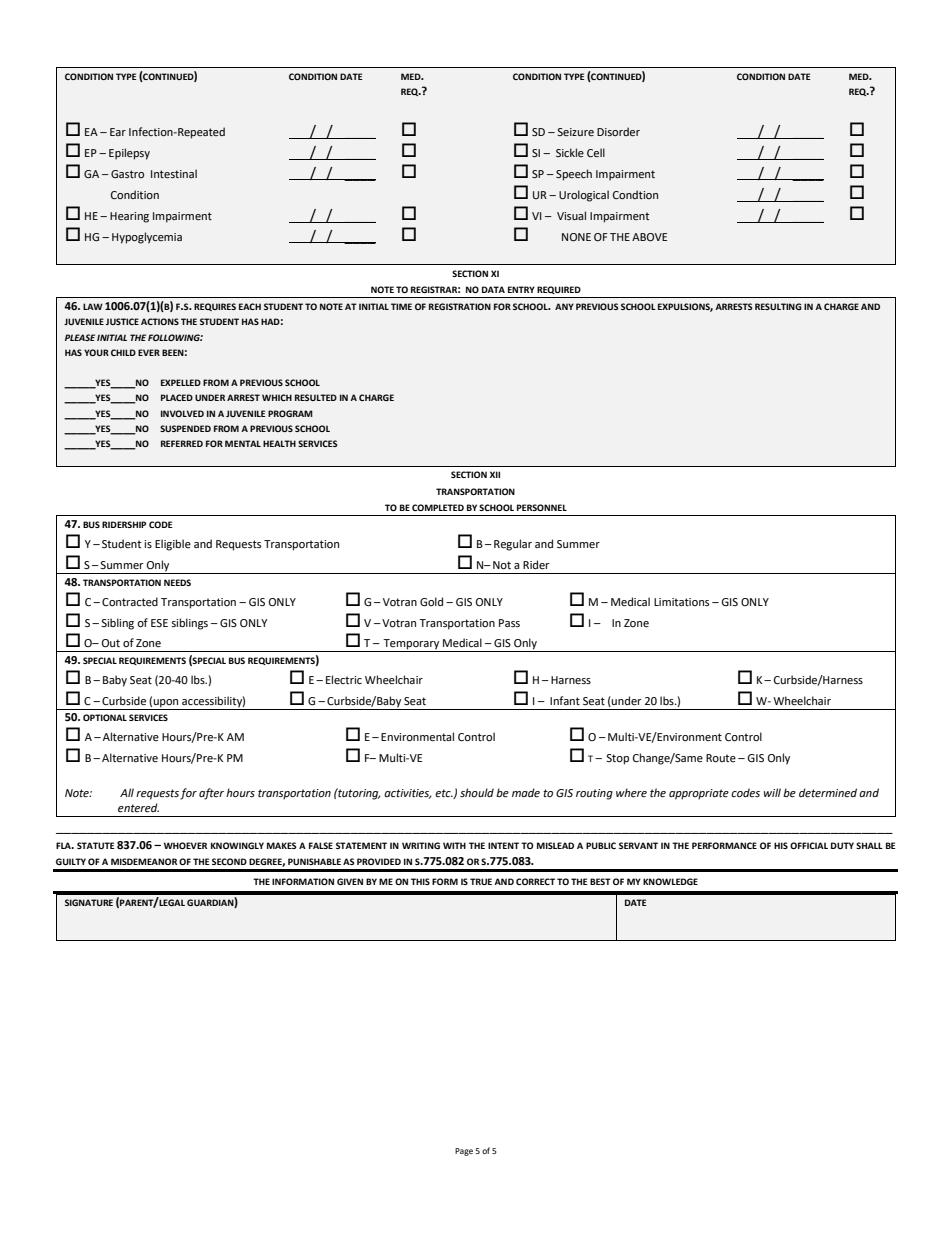 The image size is (952, 1233). I want to click on Sickle, so click(570, 152).
